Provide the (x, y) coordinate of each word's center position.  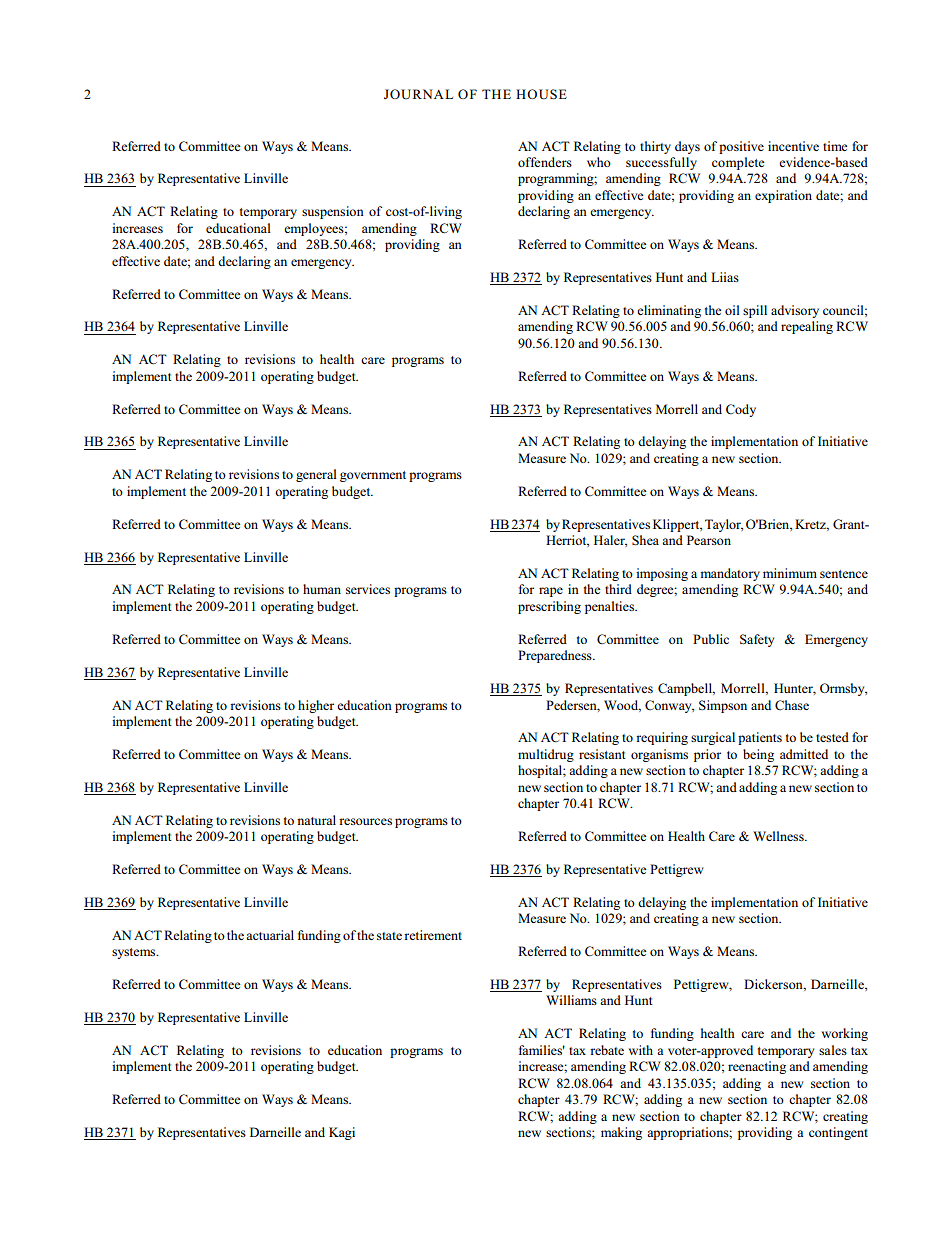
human (322, 589)
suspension (333, 212)
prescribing (549, 607)
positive (741, 147)
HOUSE (541, 94)
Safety (757, 640)
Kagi (342, 1133)
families (542, 1050)
